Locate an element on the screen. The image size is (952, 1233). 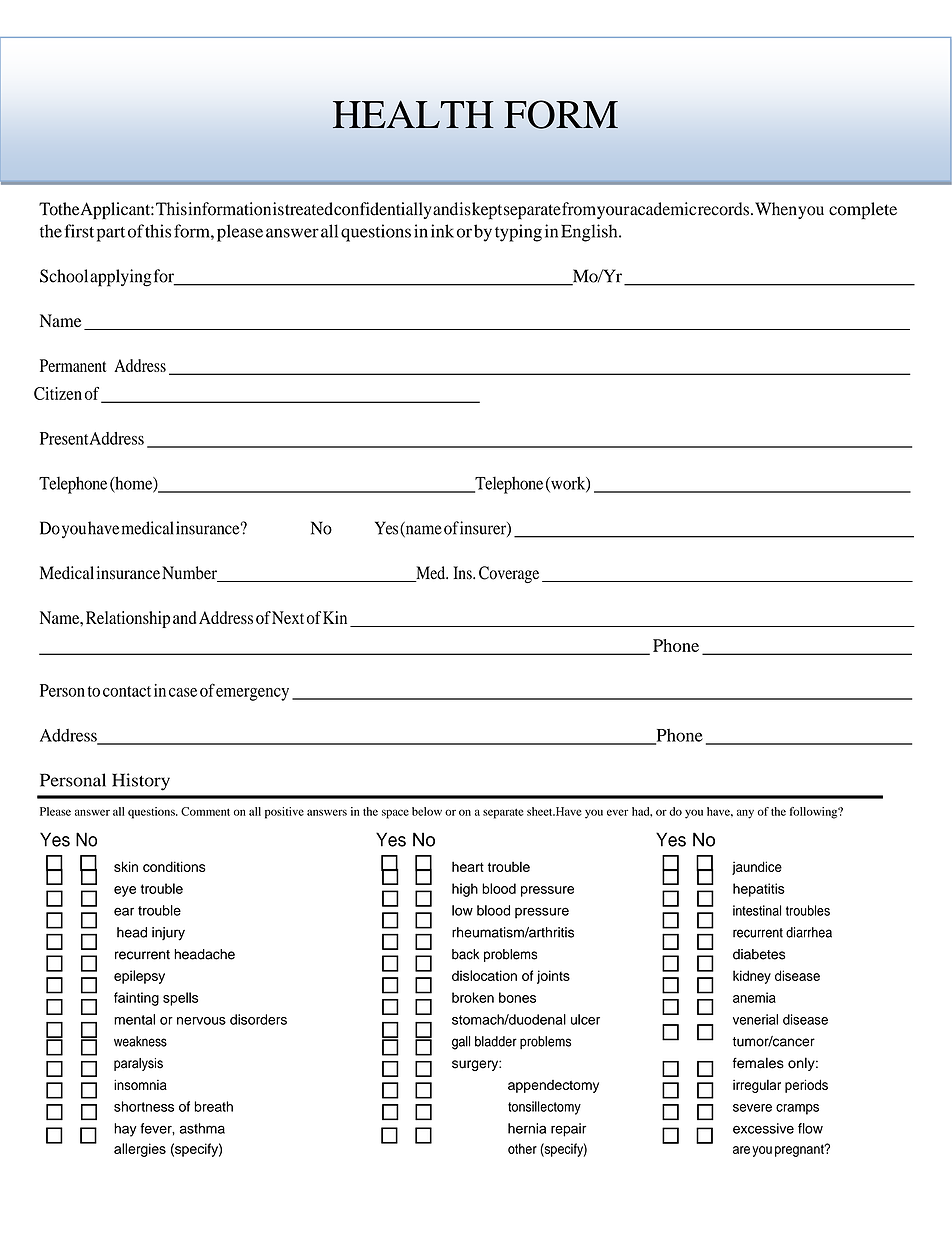
shortness is located at coordinates (144, 1106).
